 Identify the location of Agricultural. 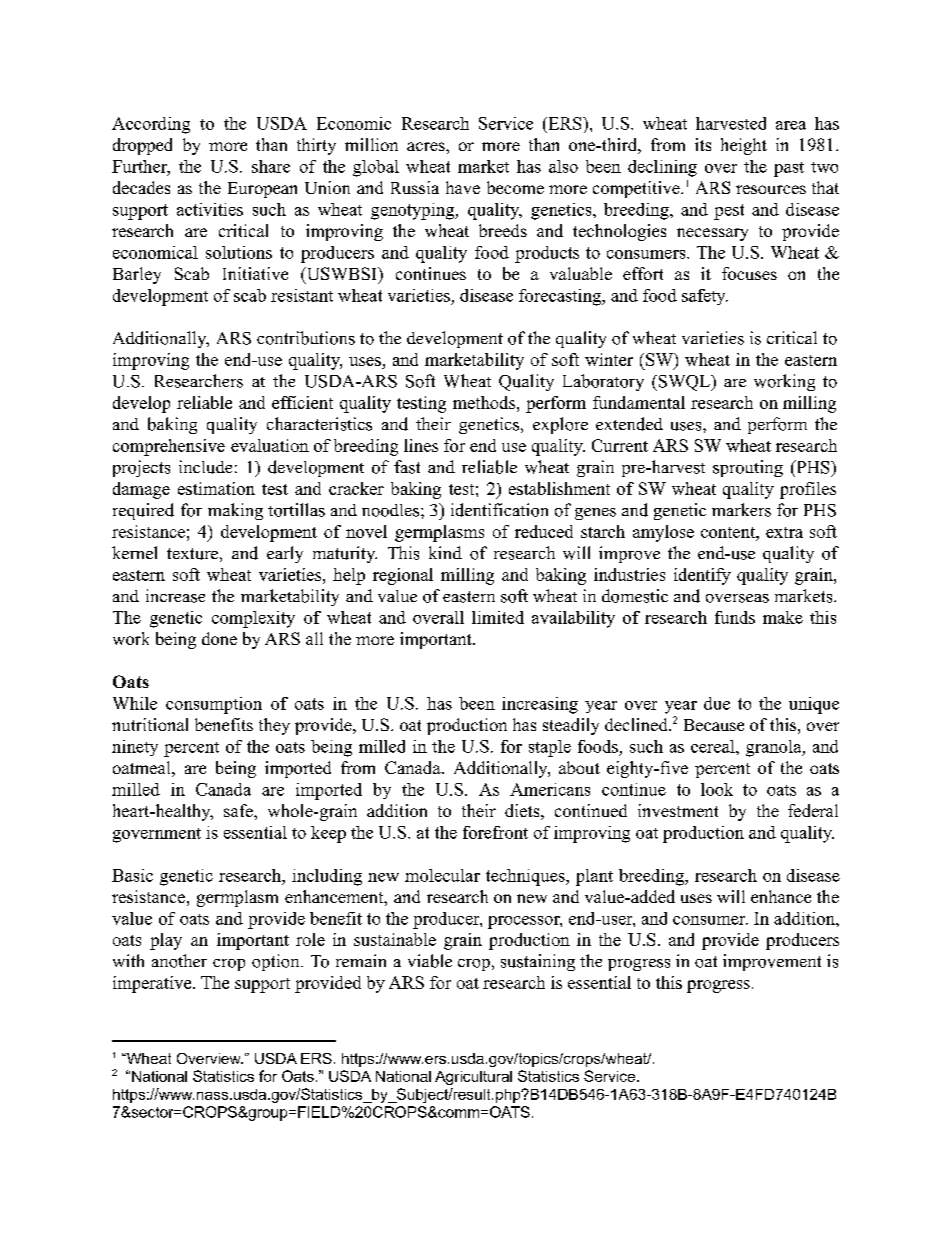
(473, 1078).
